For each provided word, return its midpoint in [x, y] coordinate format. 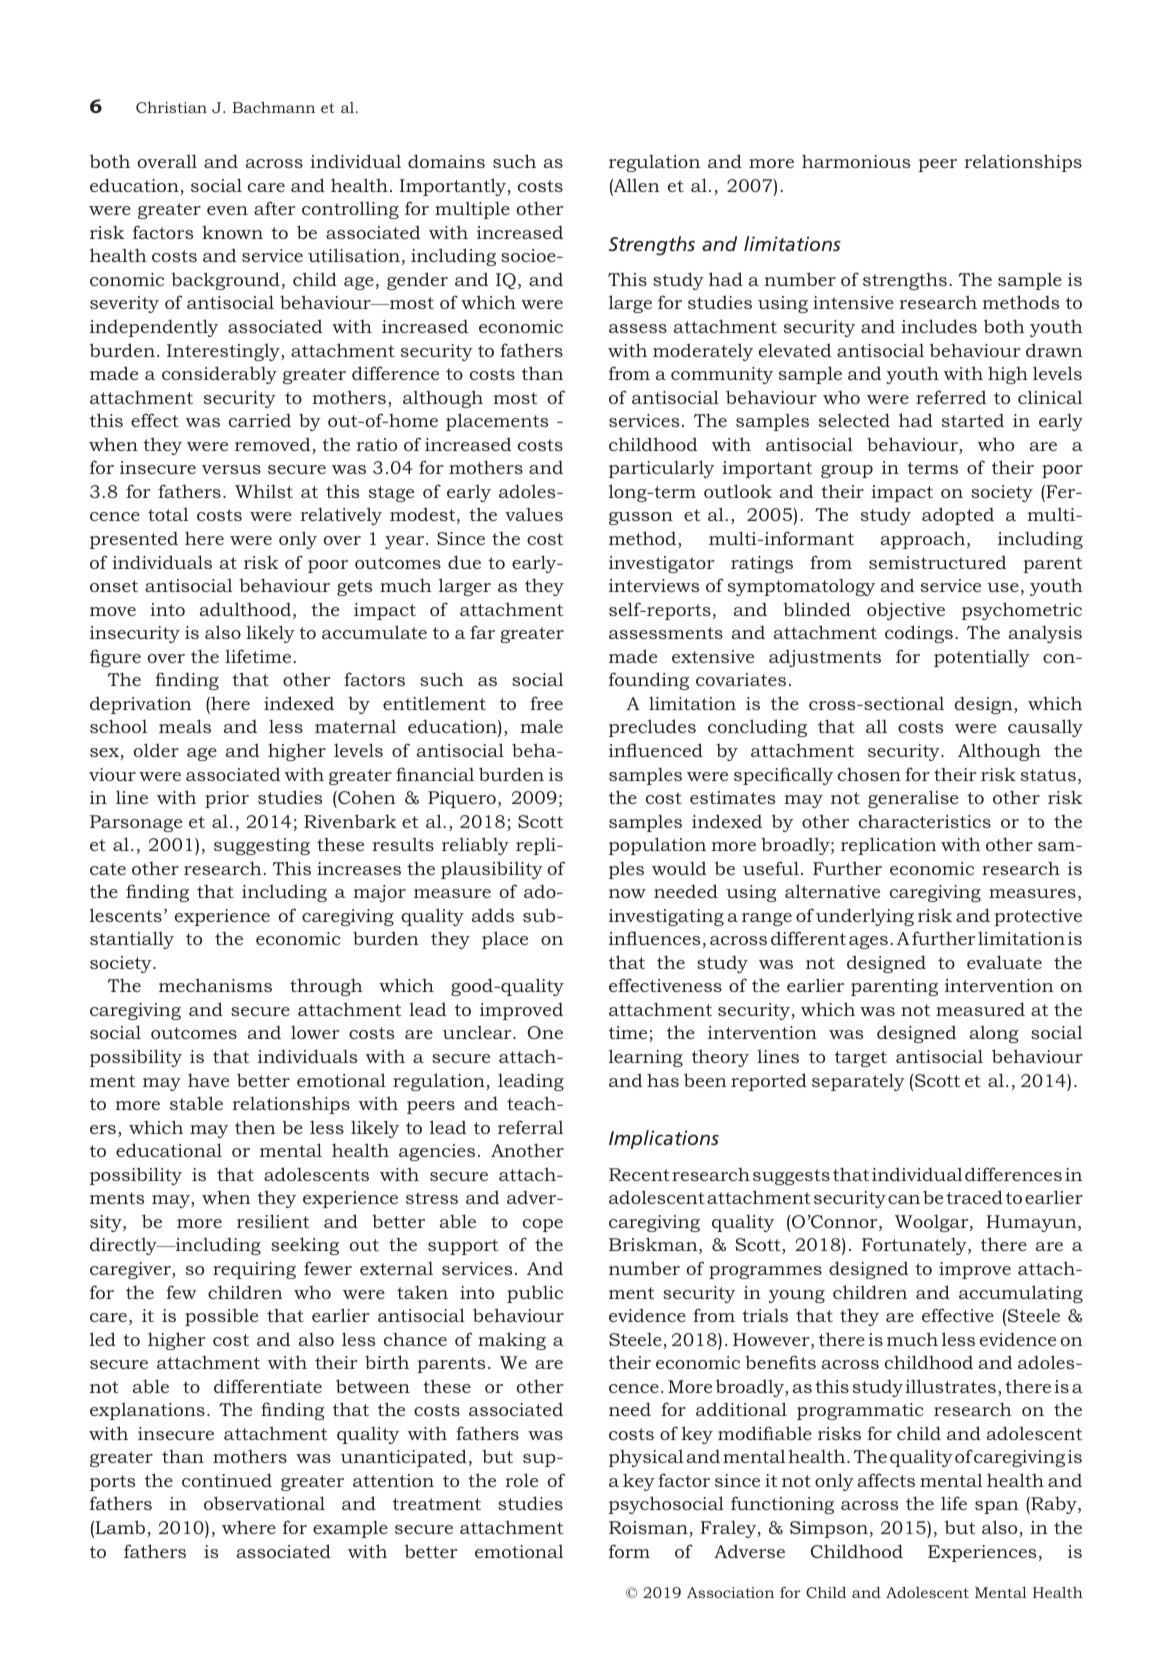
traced [974, 1197]
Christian [171, 107]
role [521, 1480]
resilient [273, 1221]
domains [446, 161]
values [534, 514]
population [657, 846]
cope [543, 1225]
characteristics [925, 821]
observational [264, 1503]
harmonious [856, 161]
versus [231, 469]
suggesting [262, 846]
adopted [958, 516]
